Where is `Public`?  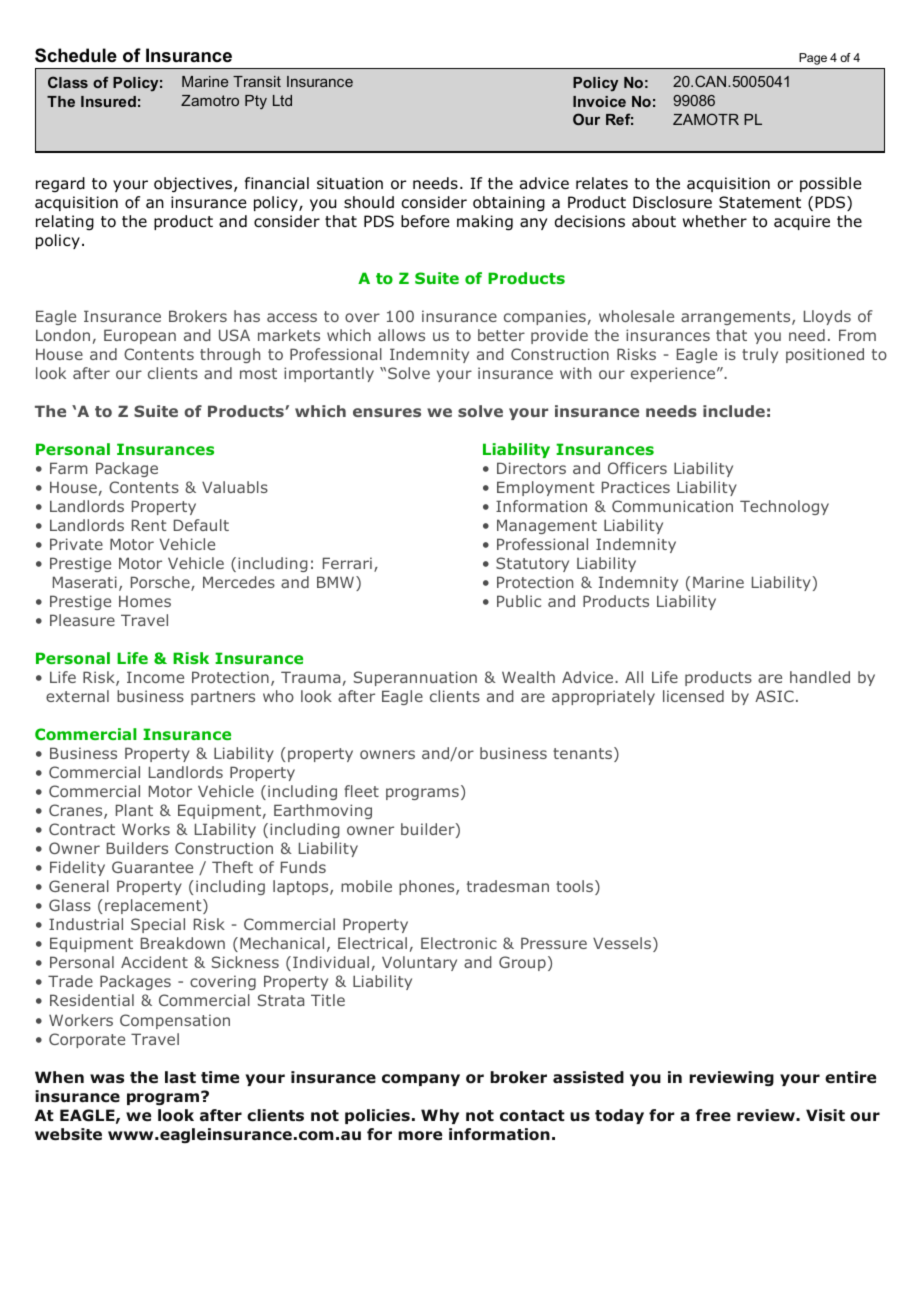 Public is located at coordinates (519, 601).
